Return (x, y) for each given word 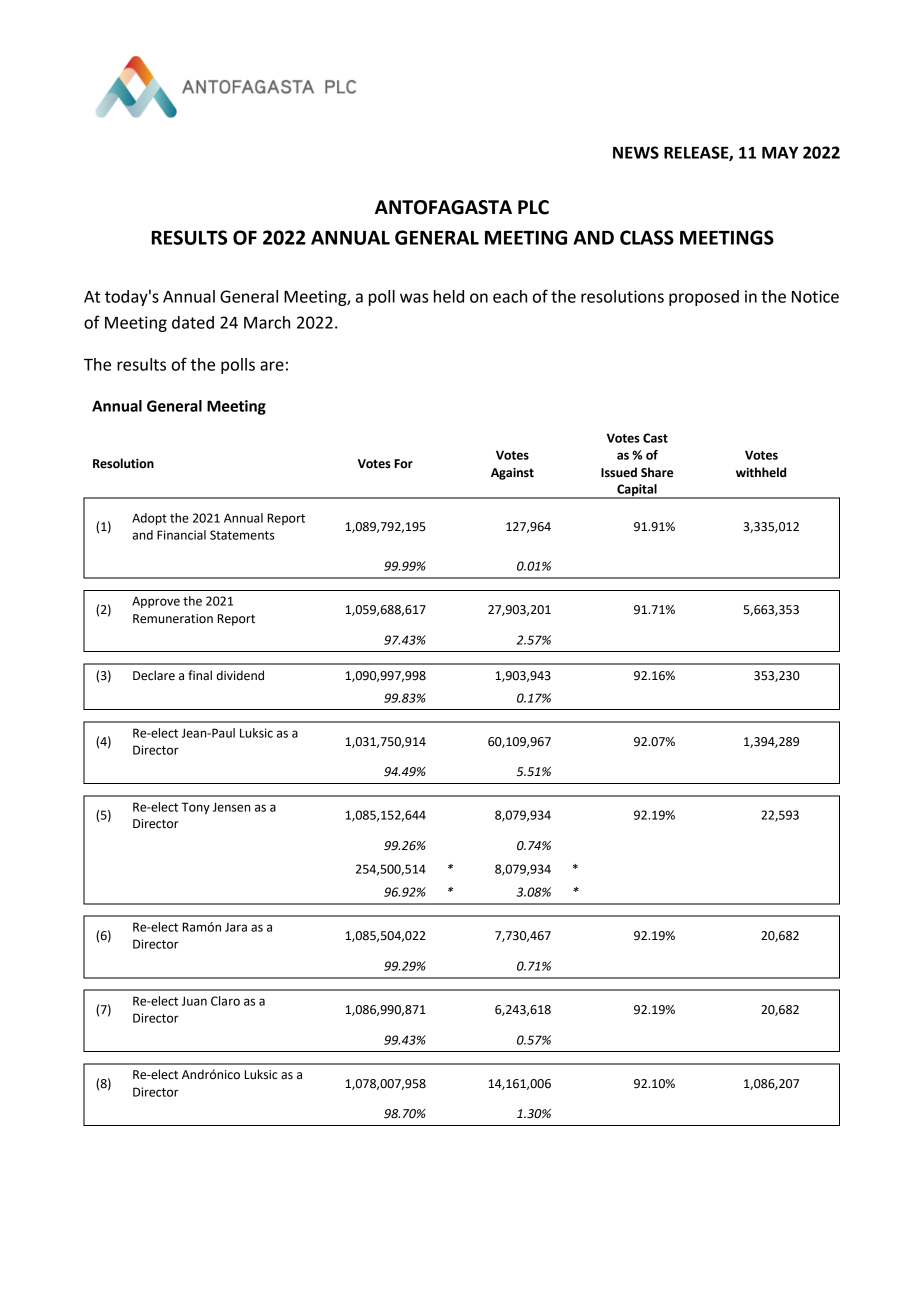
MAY (780, 153)
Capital (637, 491)
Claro (225, 1001)
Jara (236, 927)
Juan (194, 1001)
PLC (533, 207)
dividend (240, 675)
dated (193, 322)
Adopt (149, 519)
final (200, 675)
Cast (655, 438)
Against (512, 474)
